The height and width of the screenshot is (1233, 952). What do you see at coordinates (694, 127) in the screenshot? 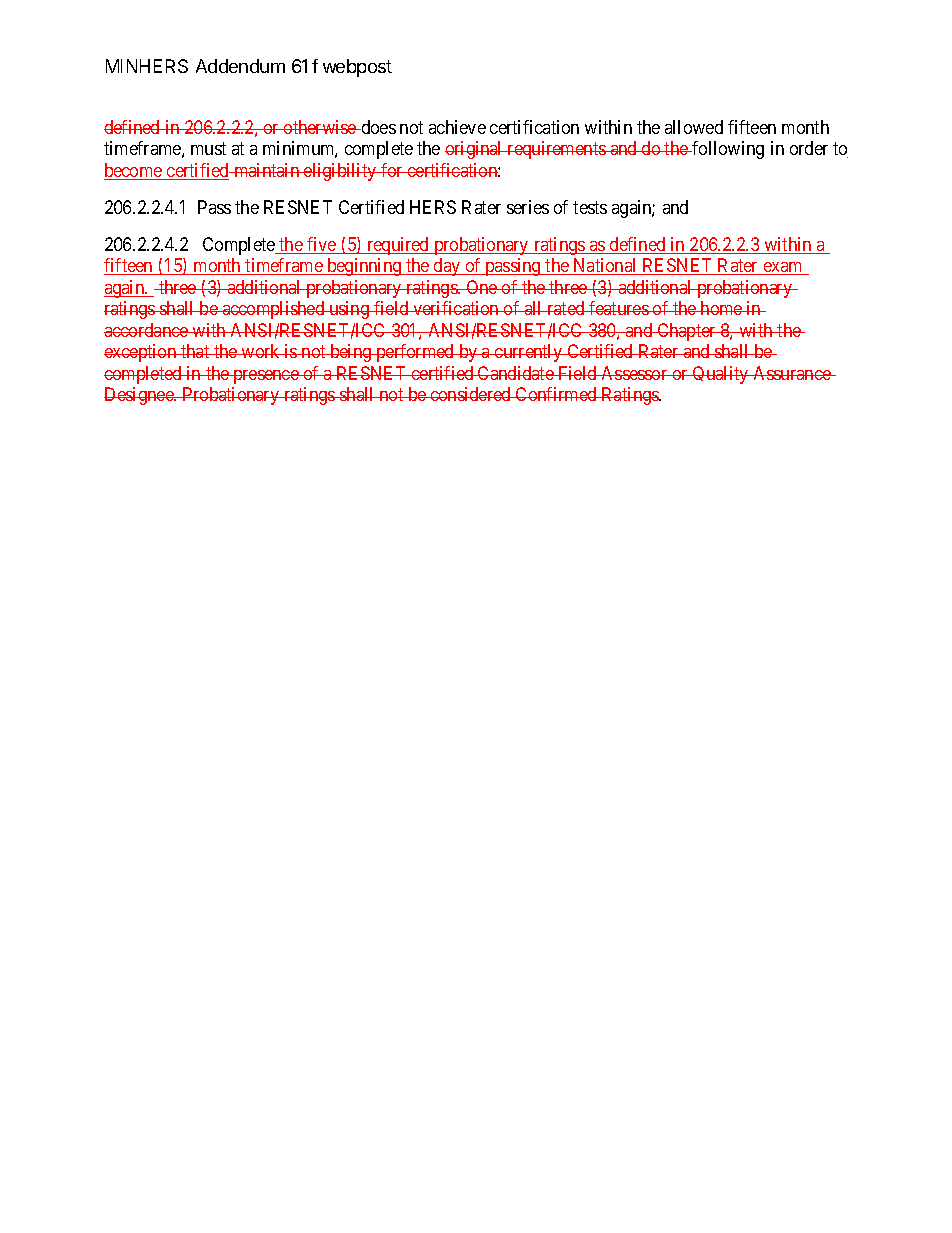
I see `allowed` at bounding box center [694, 127].
